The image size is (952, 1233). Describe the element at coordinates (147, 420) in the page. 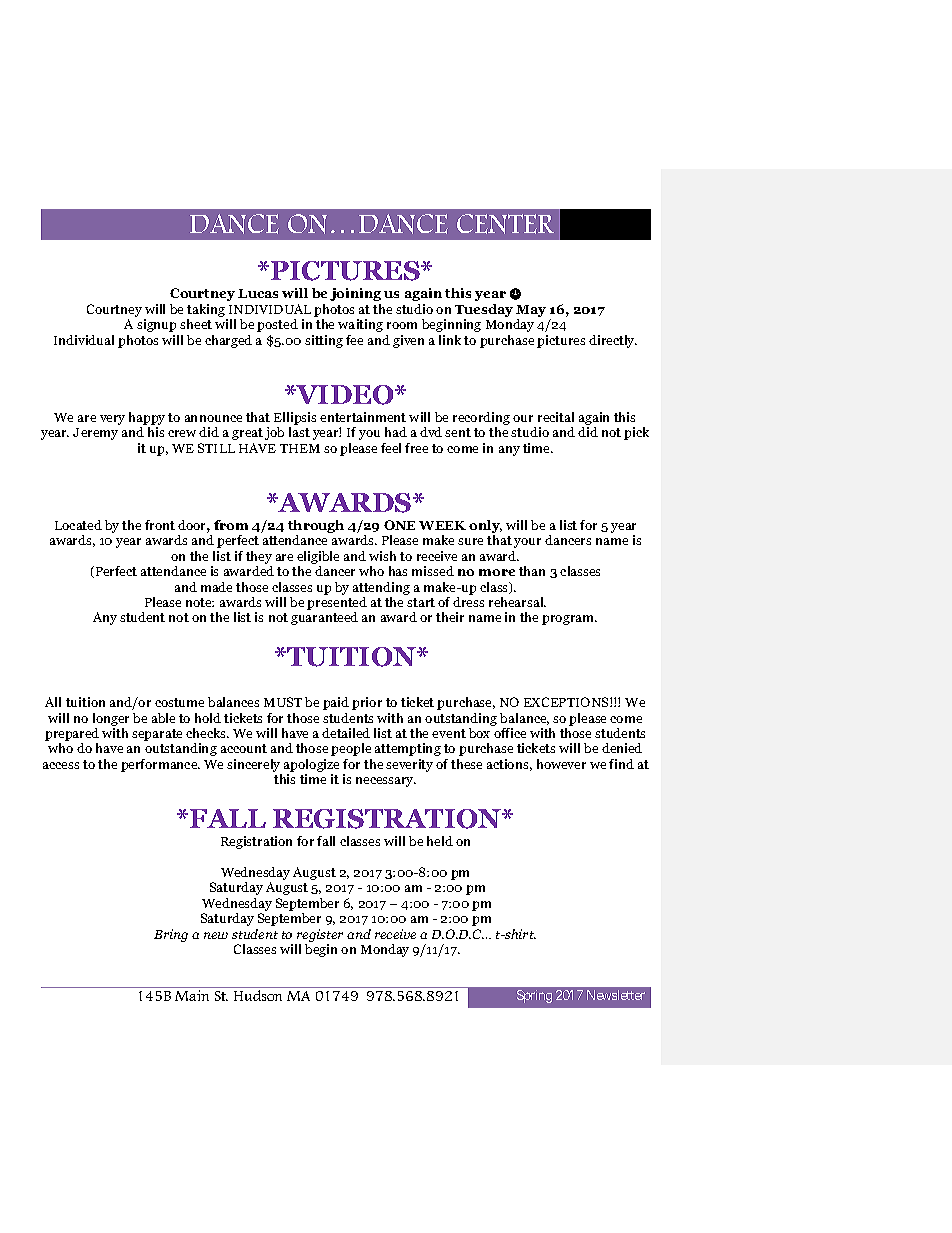

I see `happy` at that location.
